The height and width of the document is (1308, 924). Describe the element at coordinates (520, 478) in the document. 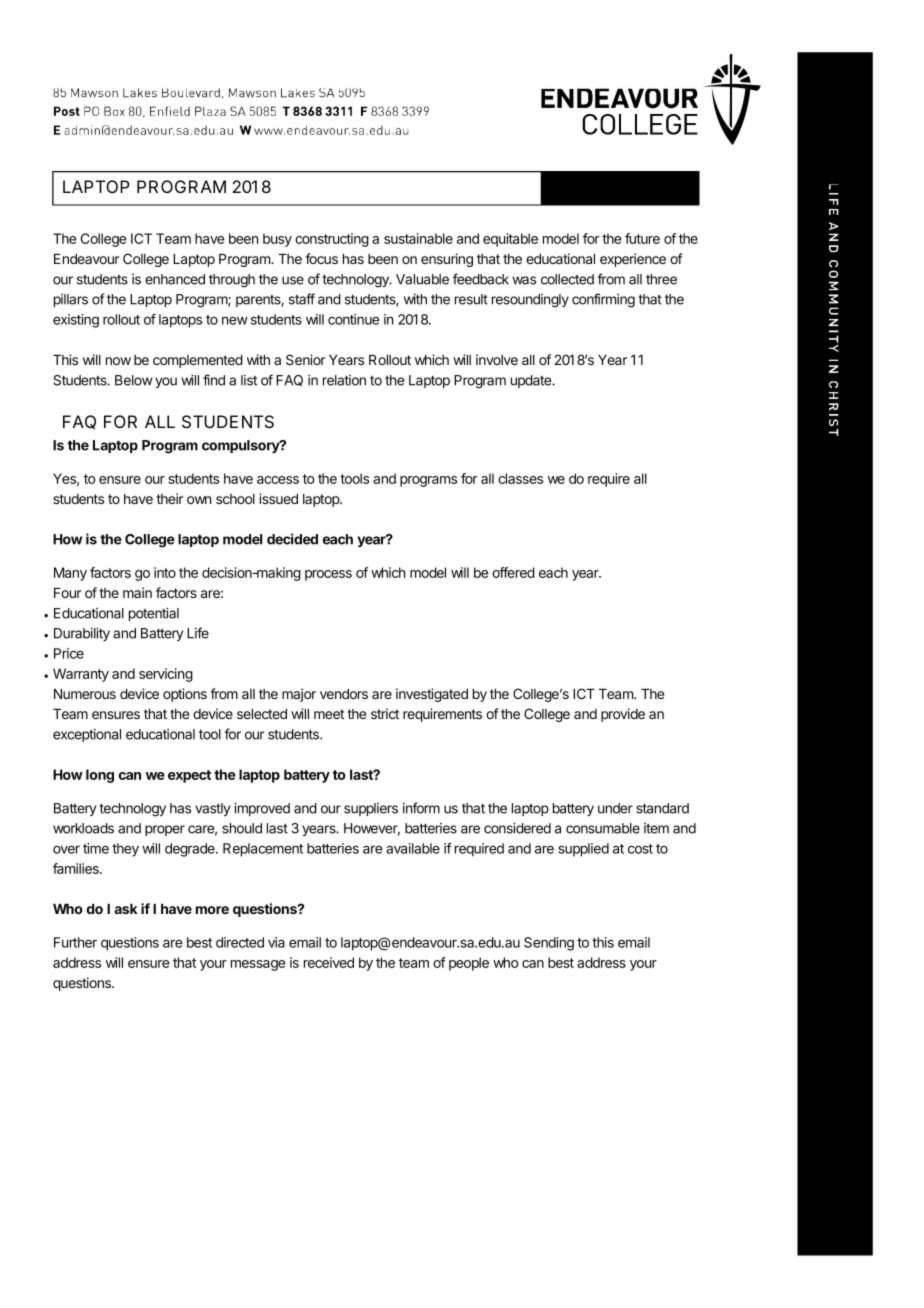

I see `classes` at that location.
